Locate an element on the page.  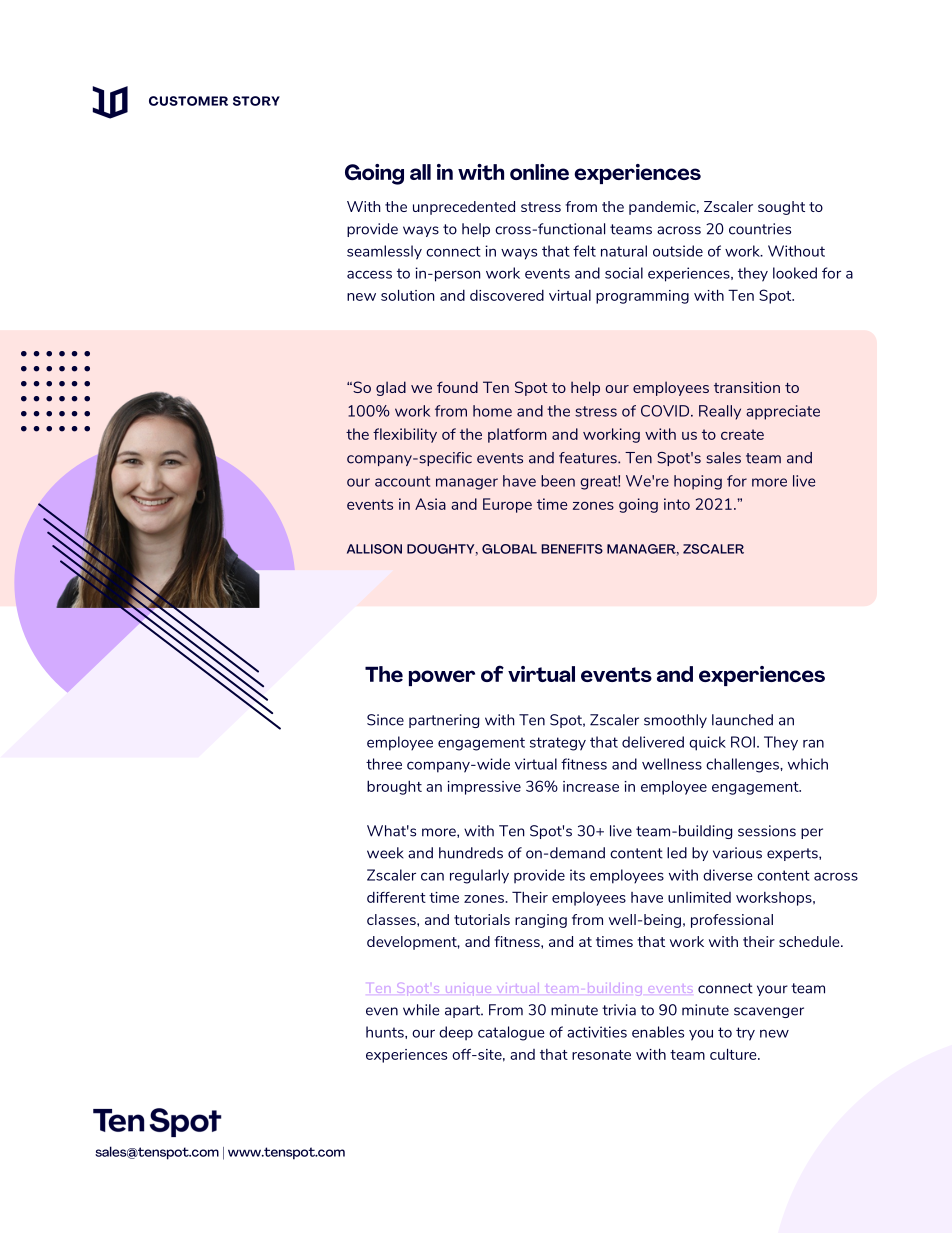
three is located at coordinates (384, 764).
